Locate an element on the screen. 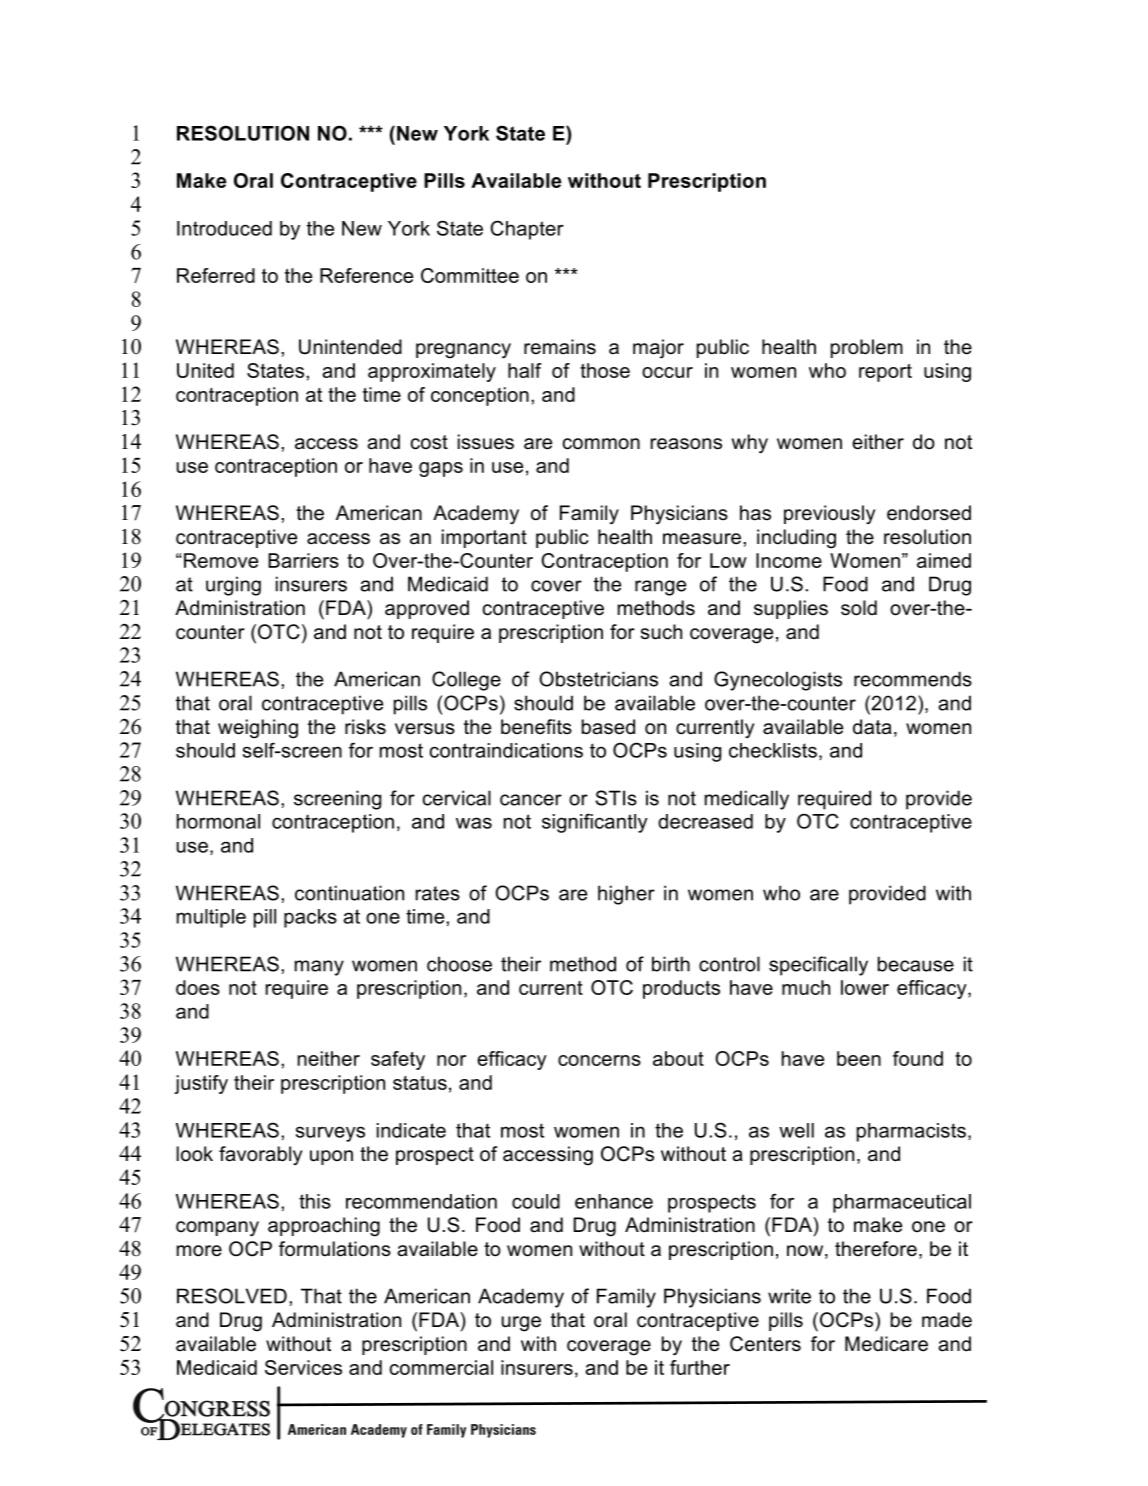  problem is located at coordinates (867, 348).
